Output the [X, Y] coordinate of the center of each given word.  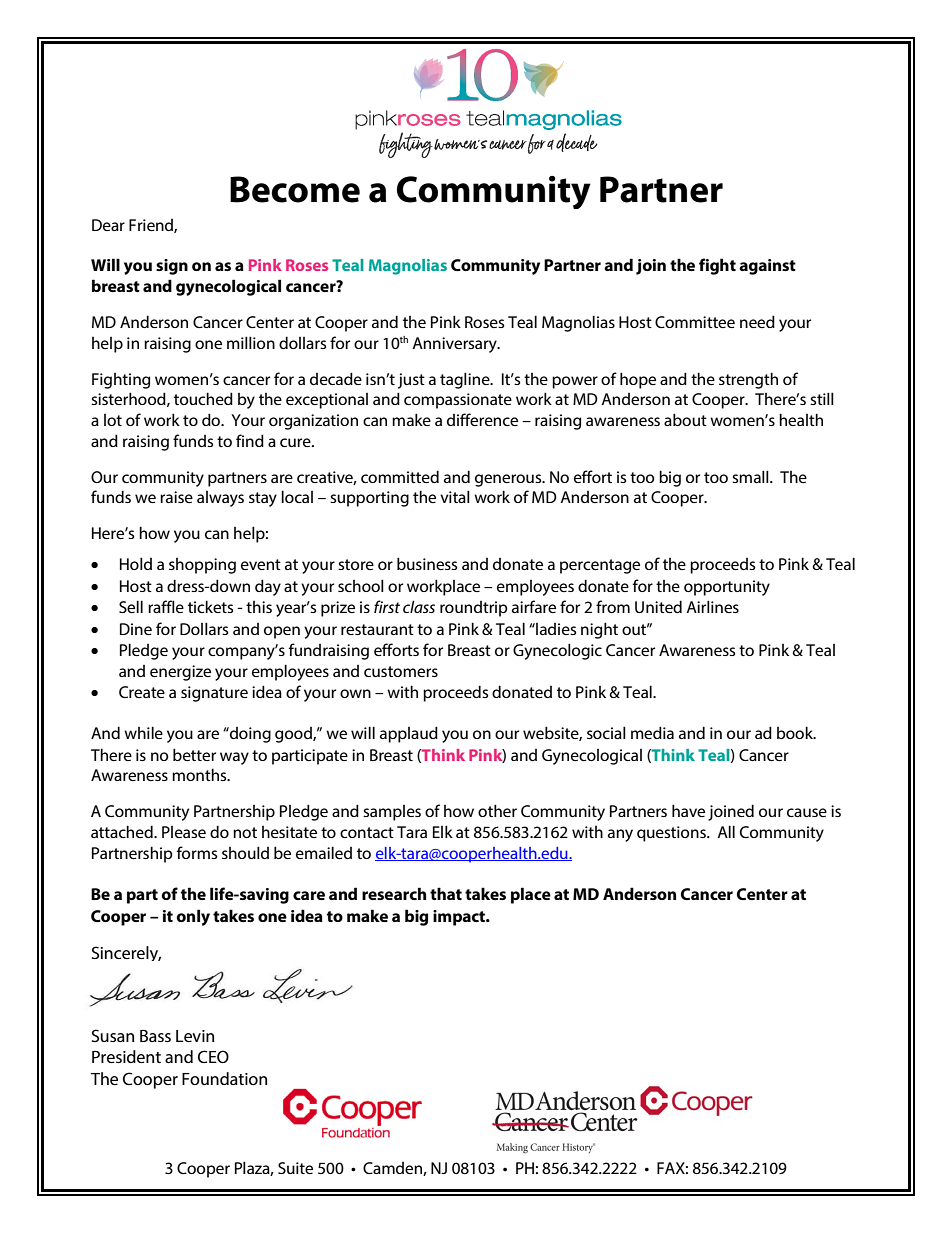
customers [401, 671]
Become [295, 189]
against [767, 267]
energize [180, 673]
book [796, 732]
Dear [108, 225]
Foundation [224, 1078]
